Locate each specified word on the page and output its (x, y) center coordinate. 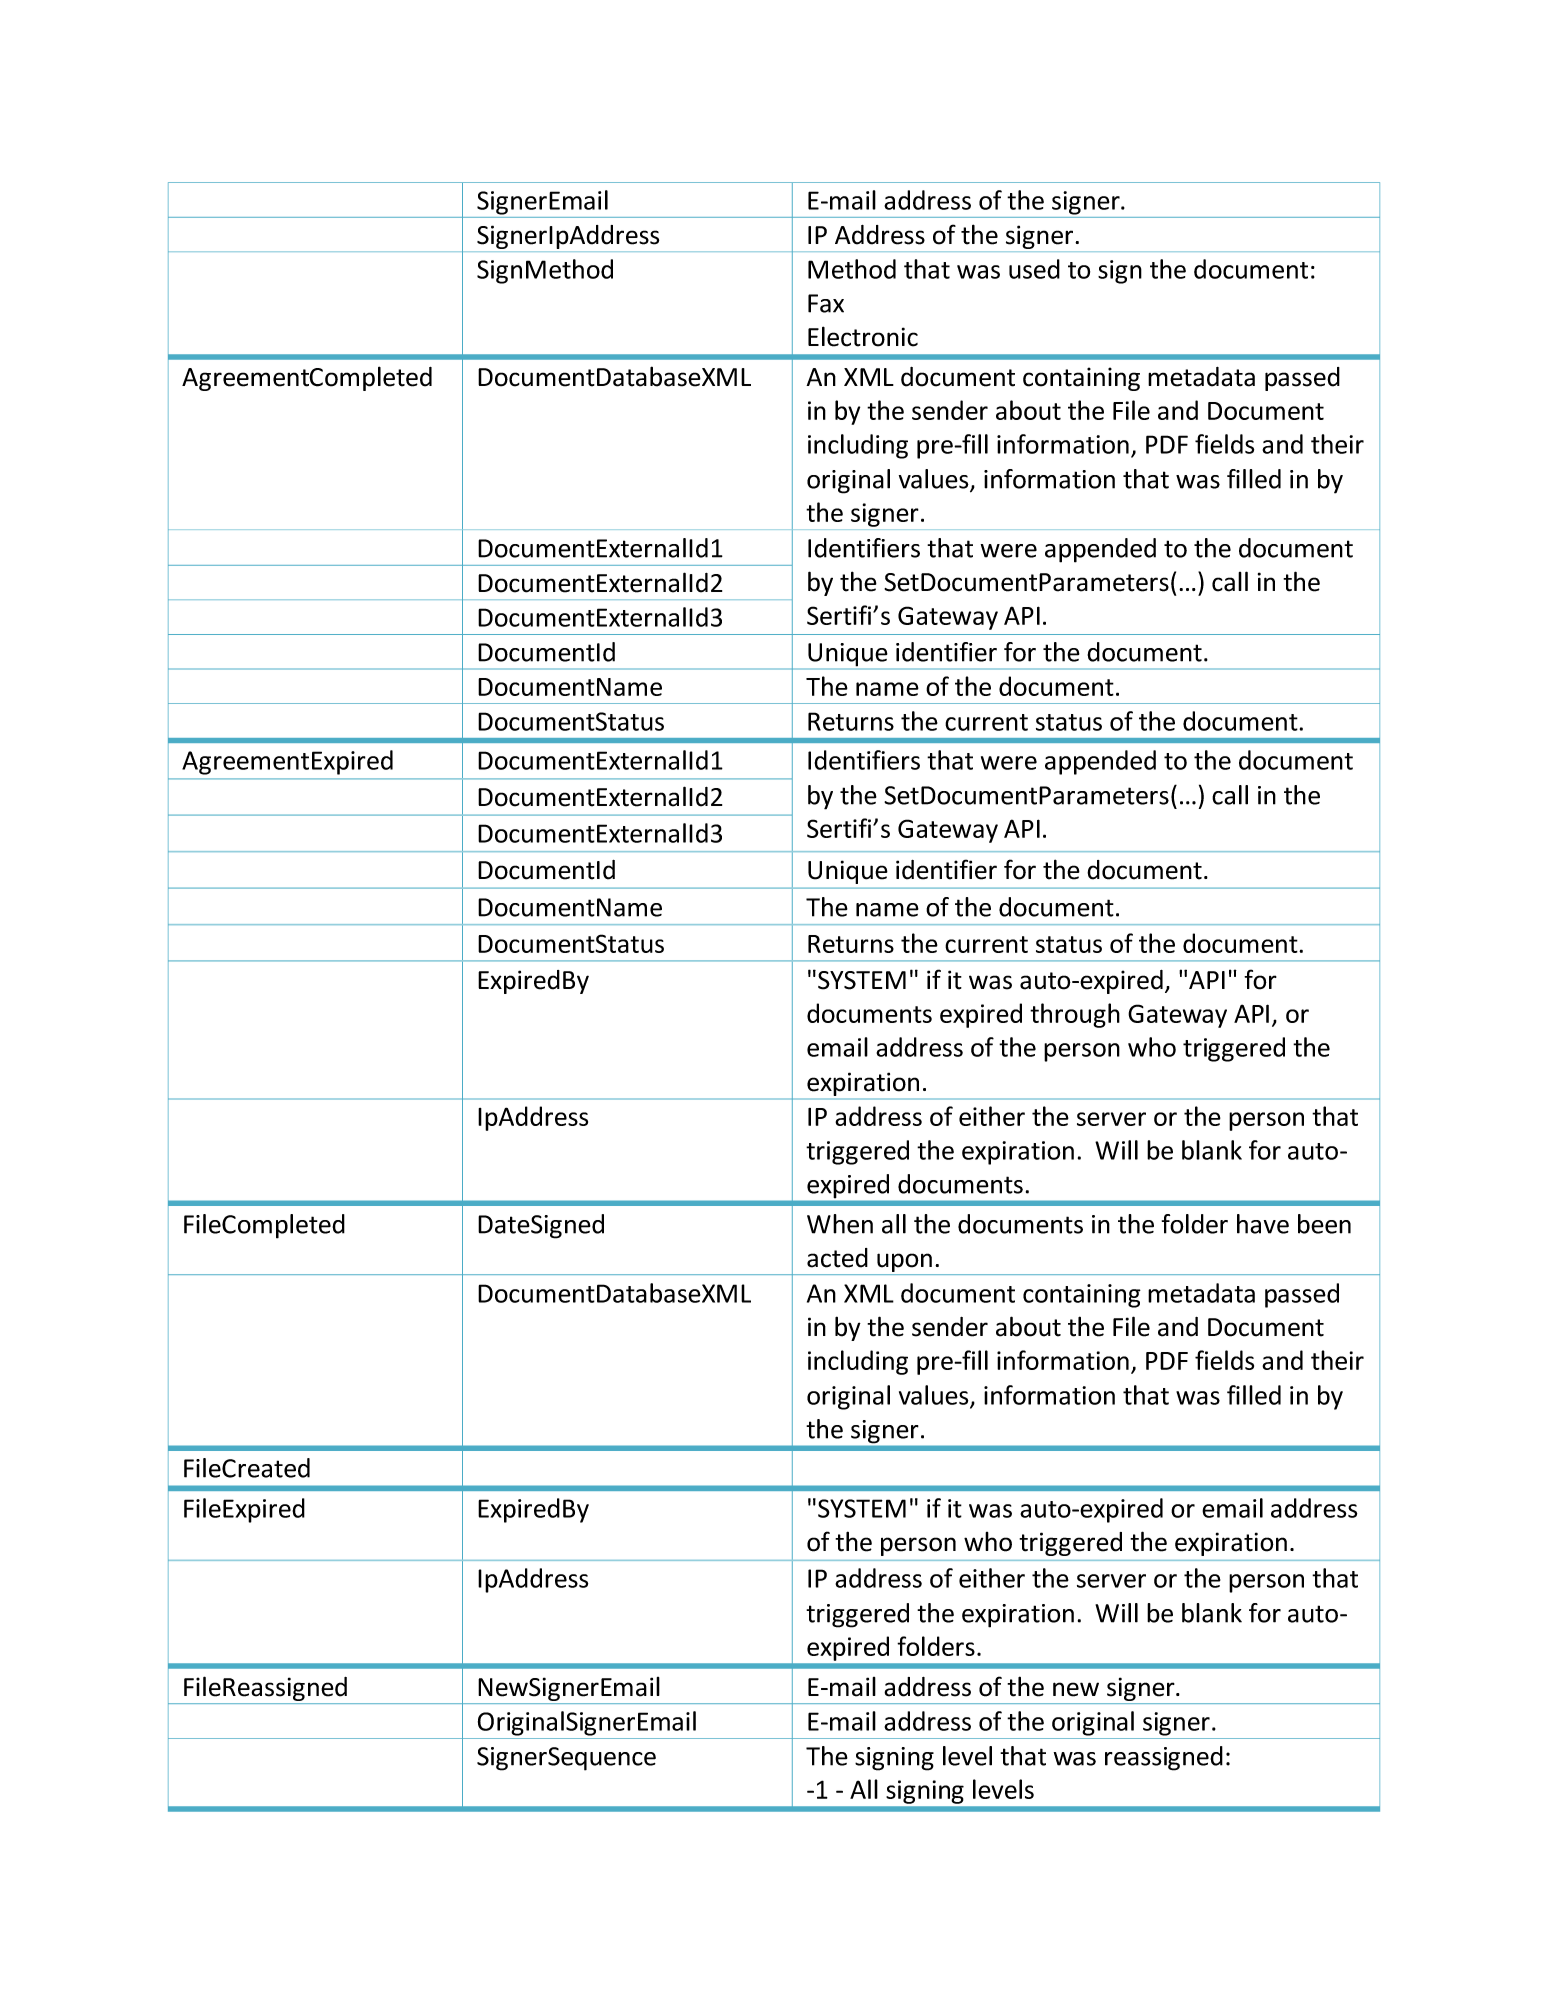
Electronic (863, 336)
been (1324, 1224)
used (1034, 269)
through (1075, 1015)
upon (904, 1264)
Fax (826, 303)
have (1263, 1224)
